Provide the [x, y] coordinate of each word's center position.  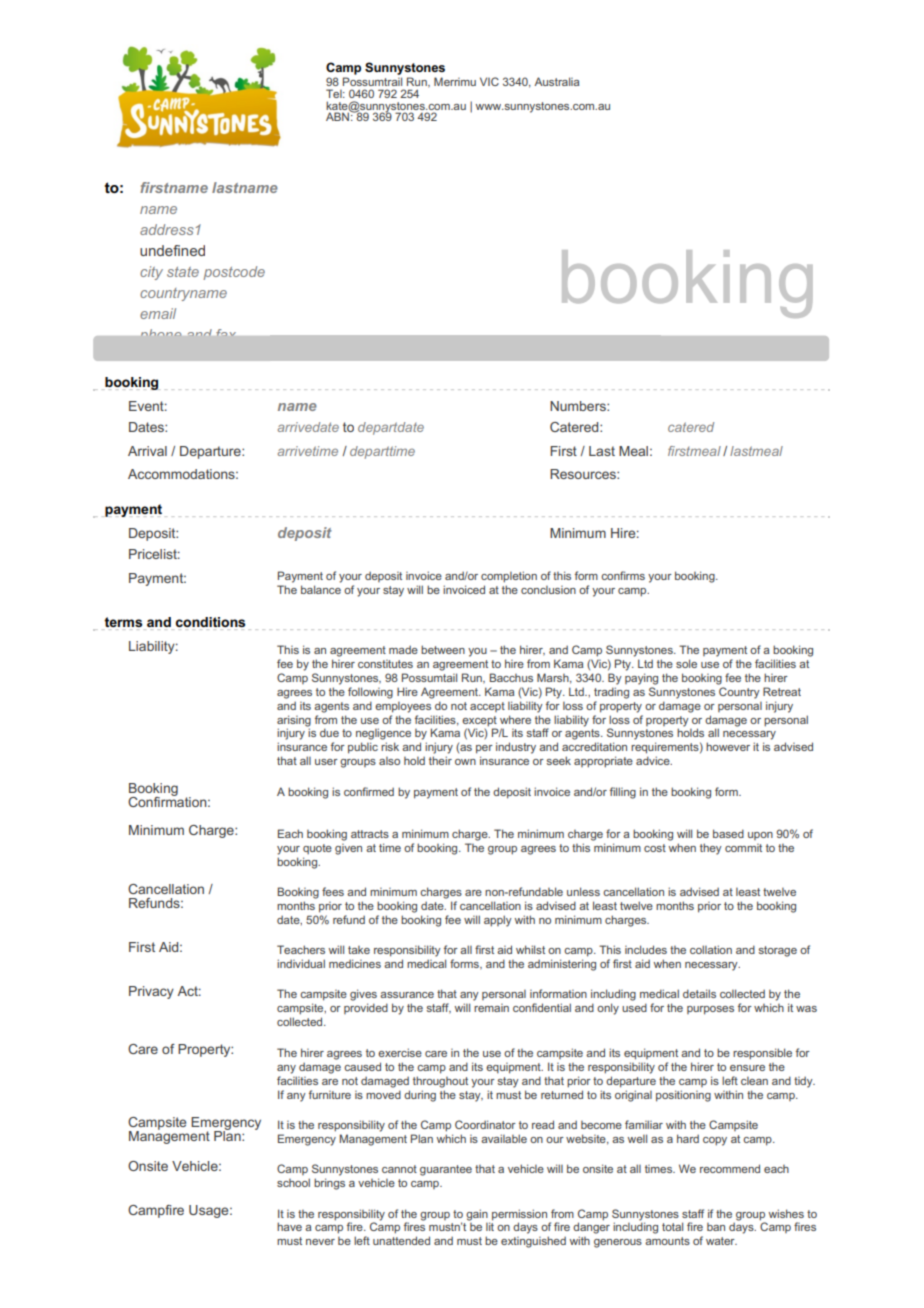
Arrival [147, 451]
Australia [556, 81]
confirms [623, 575]
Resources [584, 474]
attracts [370, 834]
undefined [172, 250]
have [289, 1226]
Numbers [579, 406]
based [728, 833]
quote [317, 849]
